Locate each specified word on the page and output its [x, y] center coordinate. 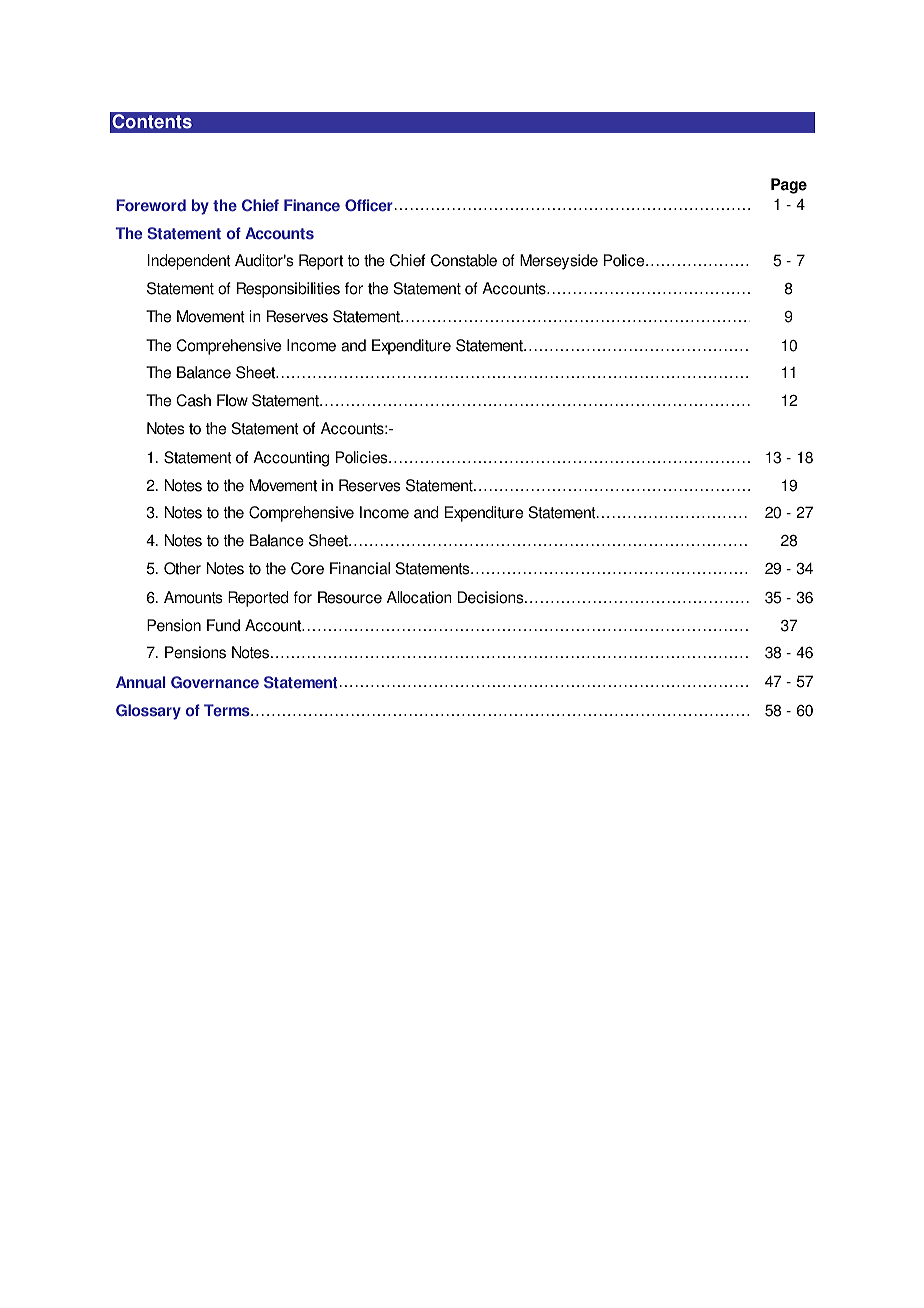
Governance [215, 682]
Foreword [151, 205]
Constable [464, 260]
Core [307, 568]
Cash [193, 400]
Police [625, 260]
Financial [360, 568]
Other [182, 568]
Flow [232, 400]
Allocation [419, 597]
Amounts [193, 597]
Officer [369, 205]
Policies [363, 457]
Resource [350, 597]
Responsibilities [288, 290]
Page [789, 186]
